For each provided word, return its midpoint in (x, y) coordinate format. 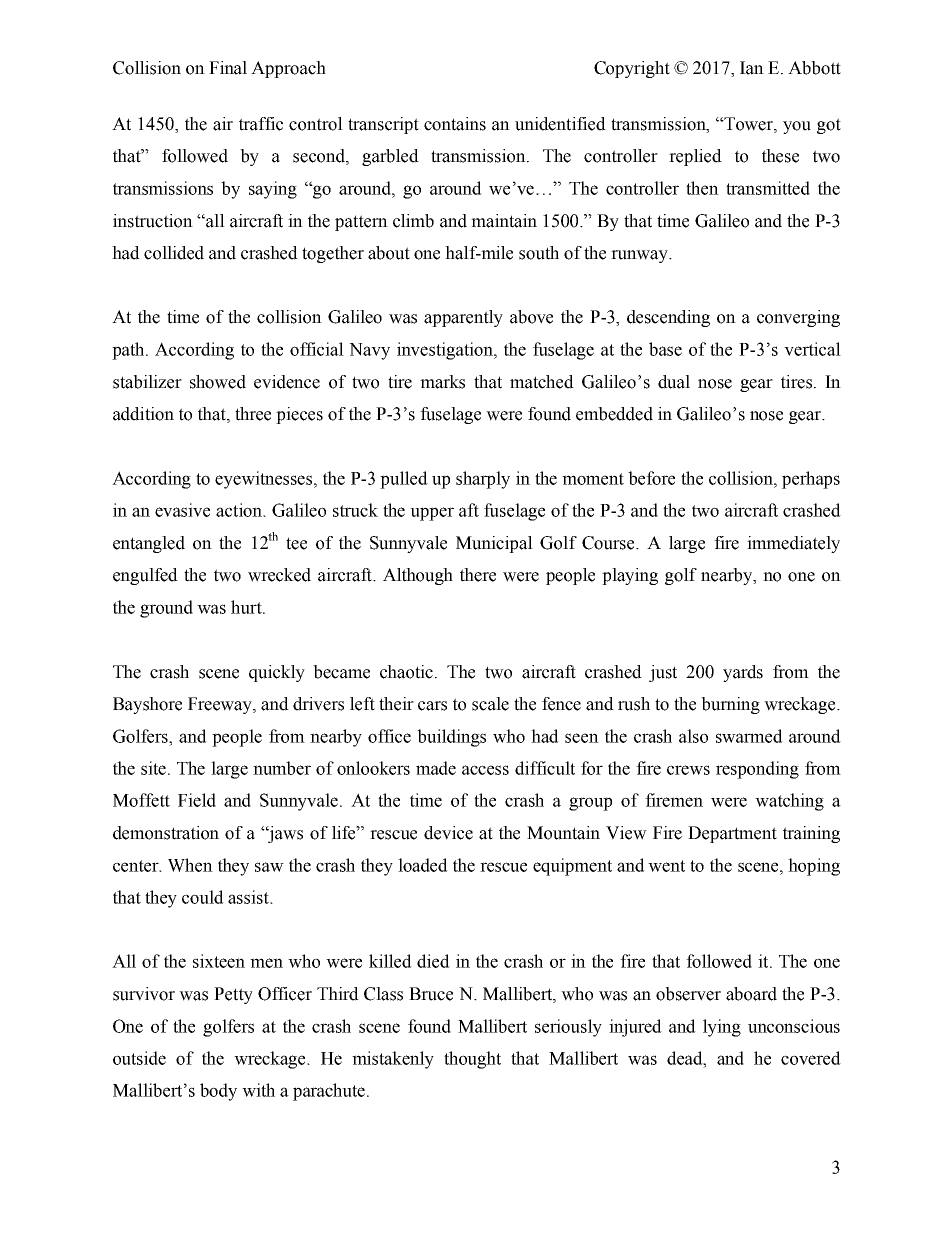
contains (455, 124)
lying (722, 1028)
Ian (752, 68)
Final (228, 68)
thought (472, 1060)
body (218, 1092)
